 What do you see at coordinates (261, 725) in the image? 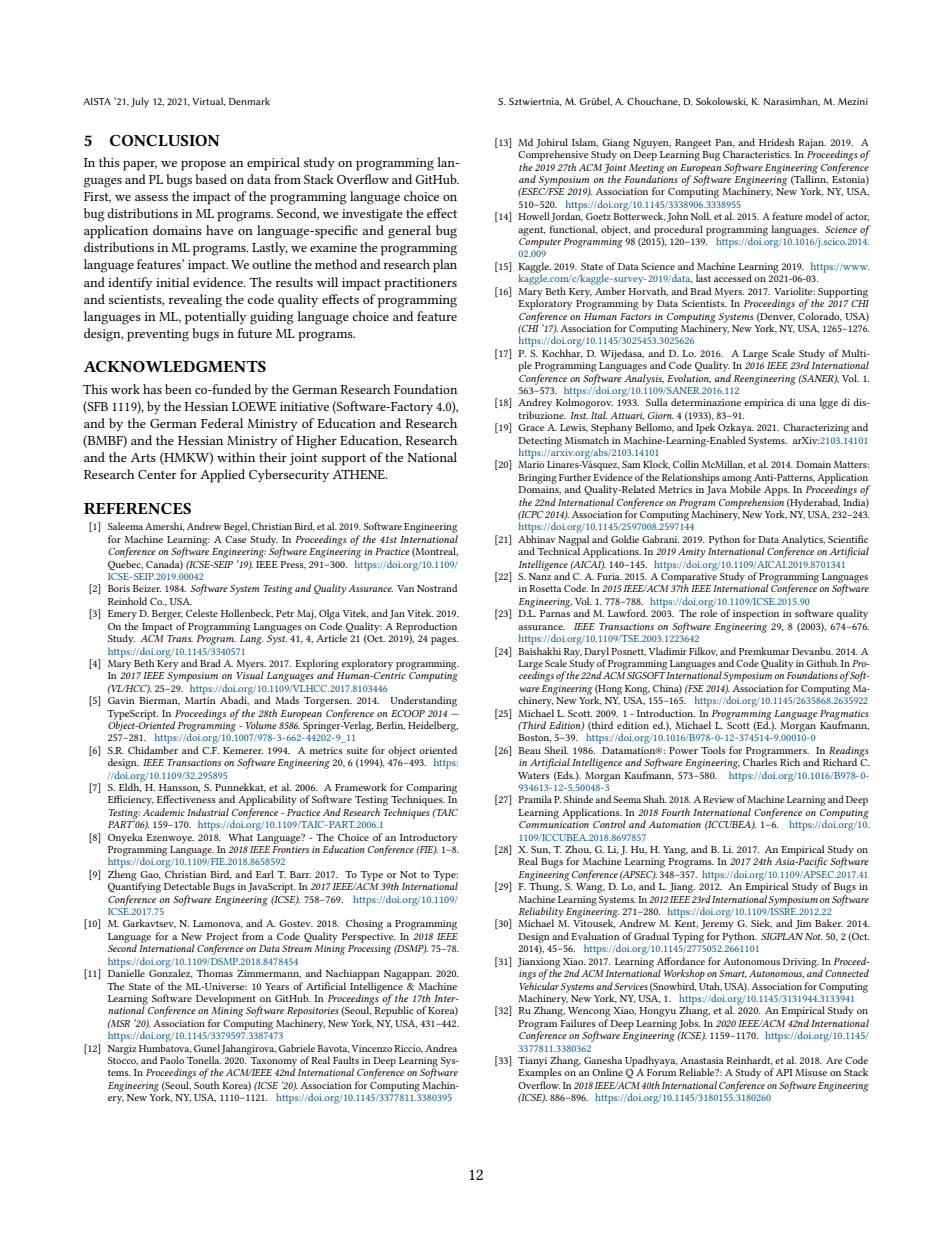
I see `Volume` at bounding box center [261, 725].
